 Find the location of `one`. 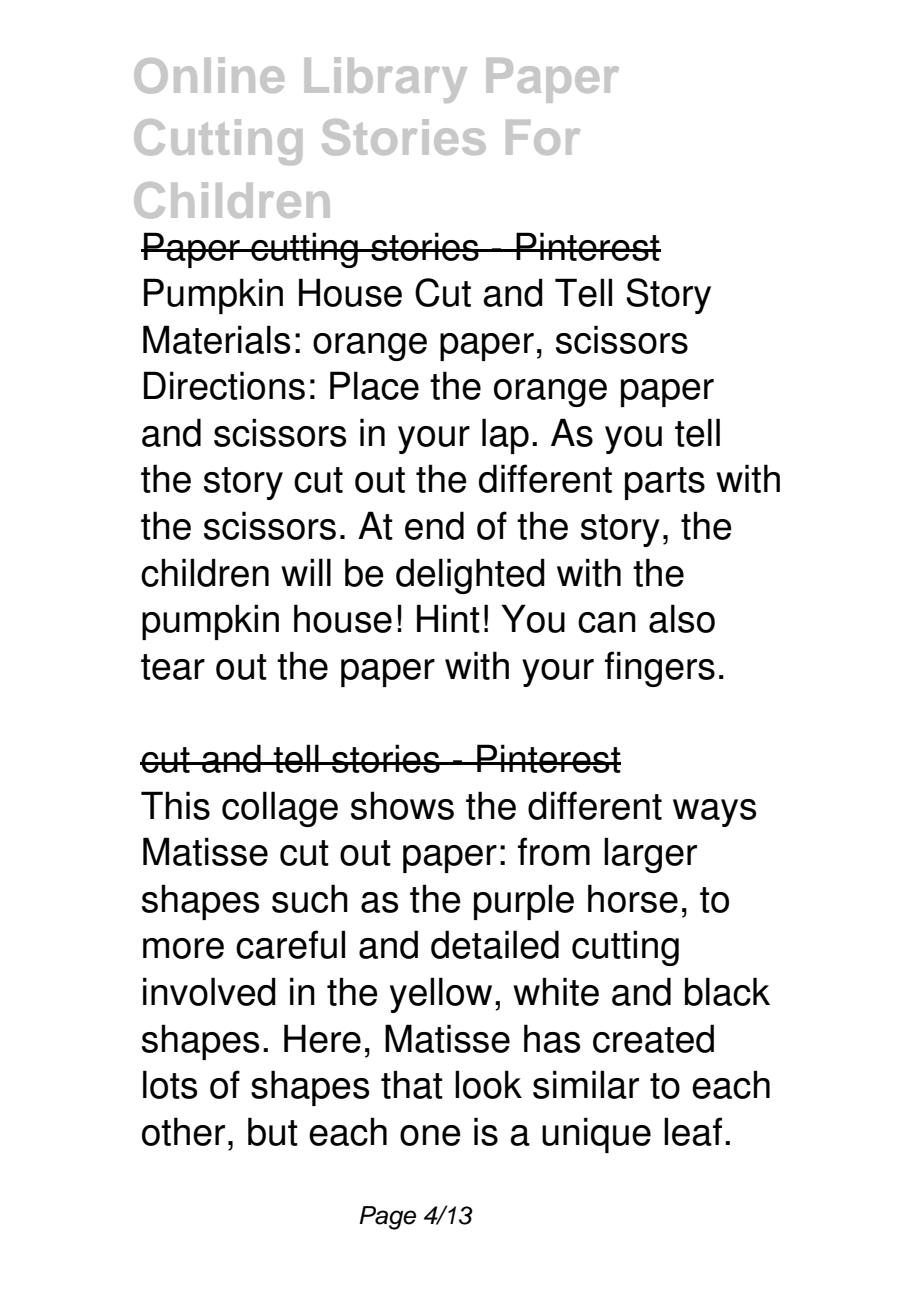

one is located at coordinates (430, 1135).
